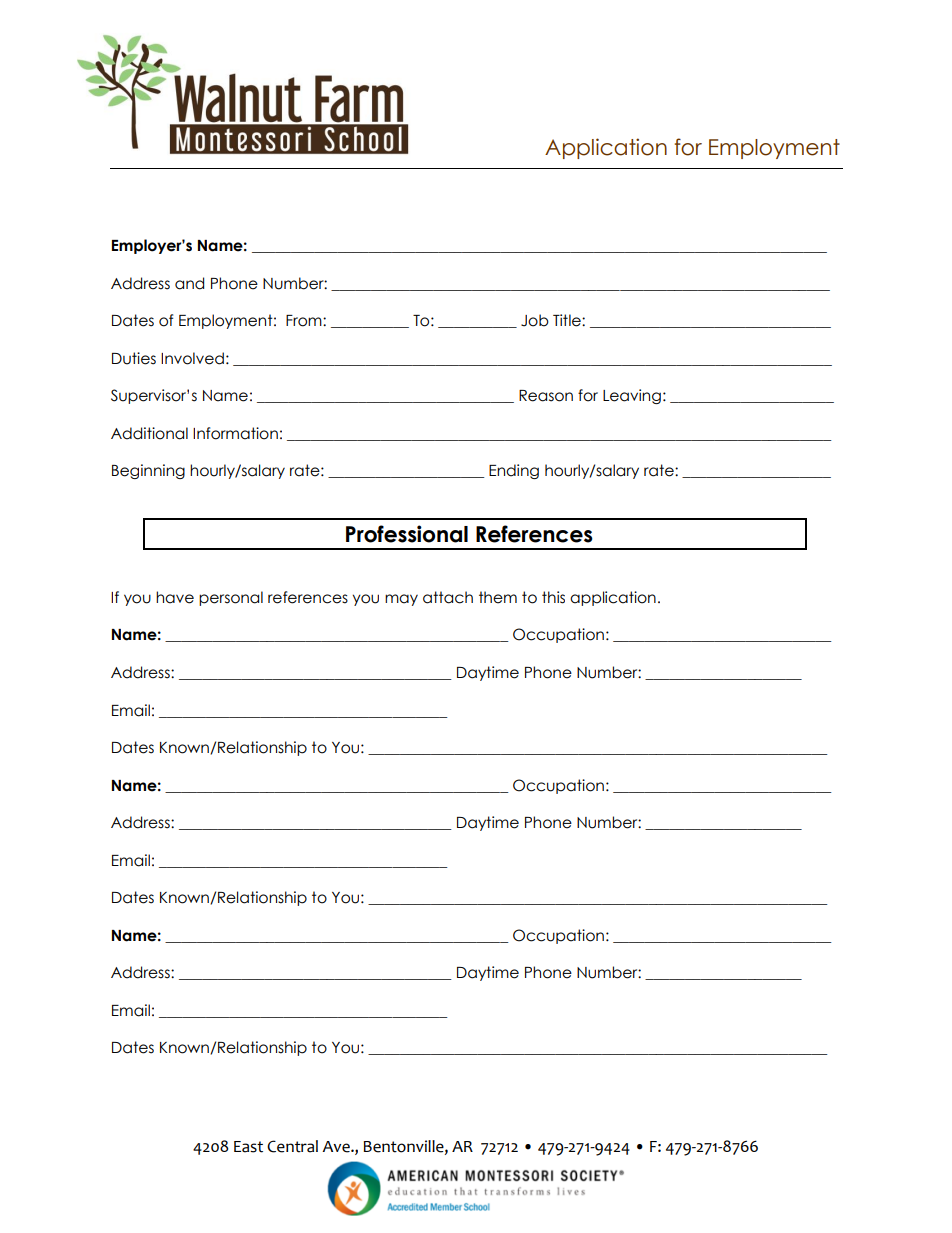 The height and width of the screenshot is (1233, 952). Describe the element at coordinates (568, 320) in the screenshot. I see `Title` at that location.
